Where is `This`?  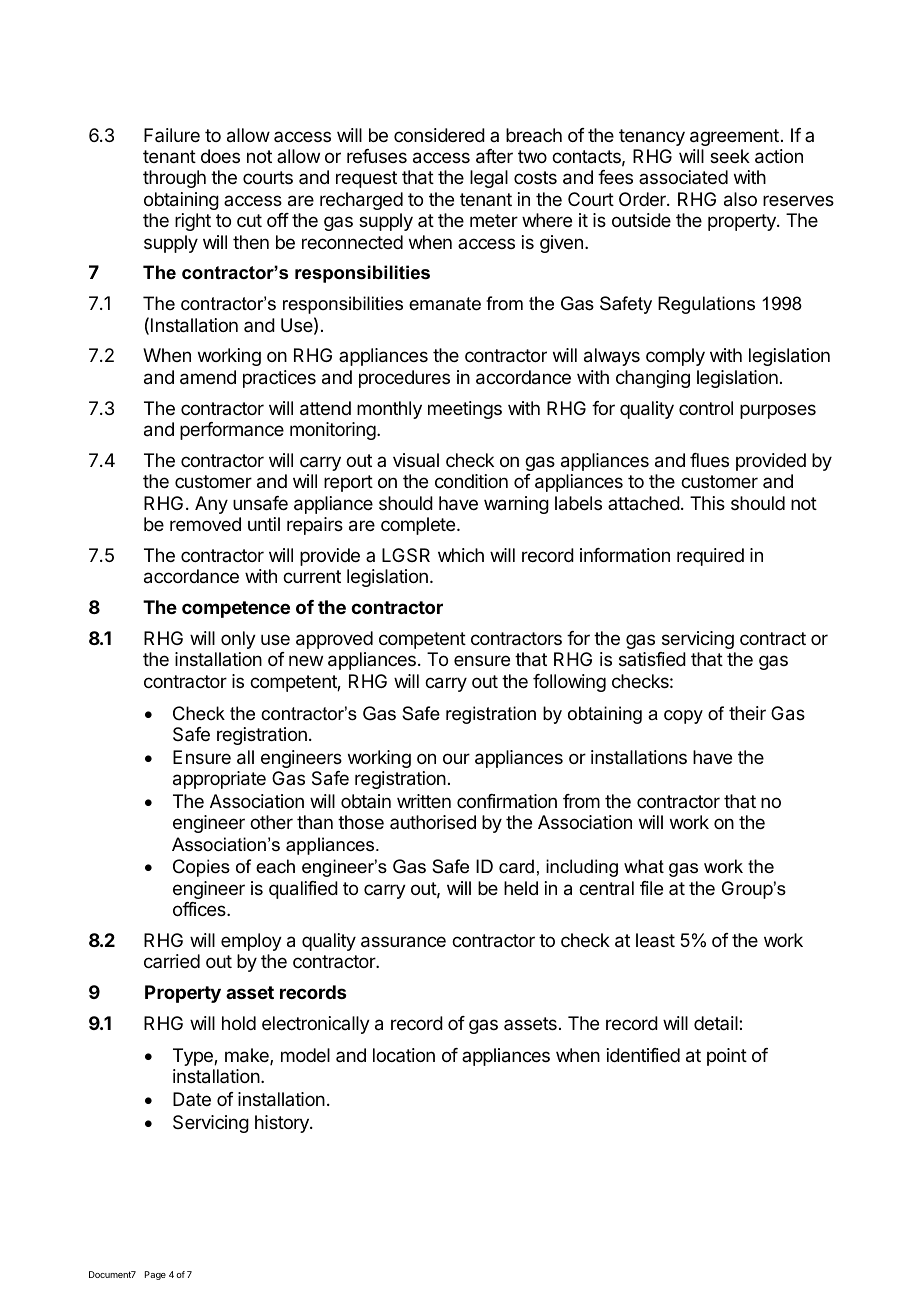
This is located at coordinates (707, 503).
